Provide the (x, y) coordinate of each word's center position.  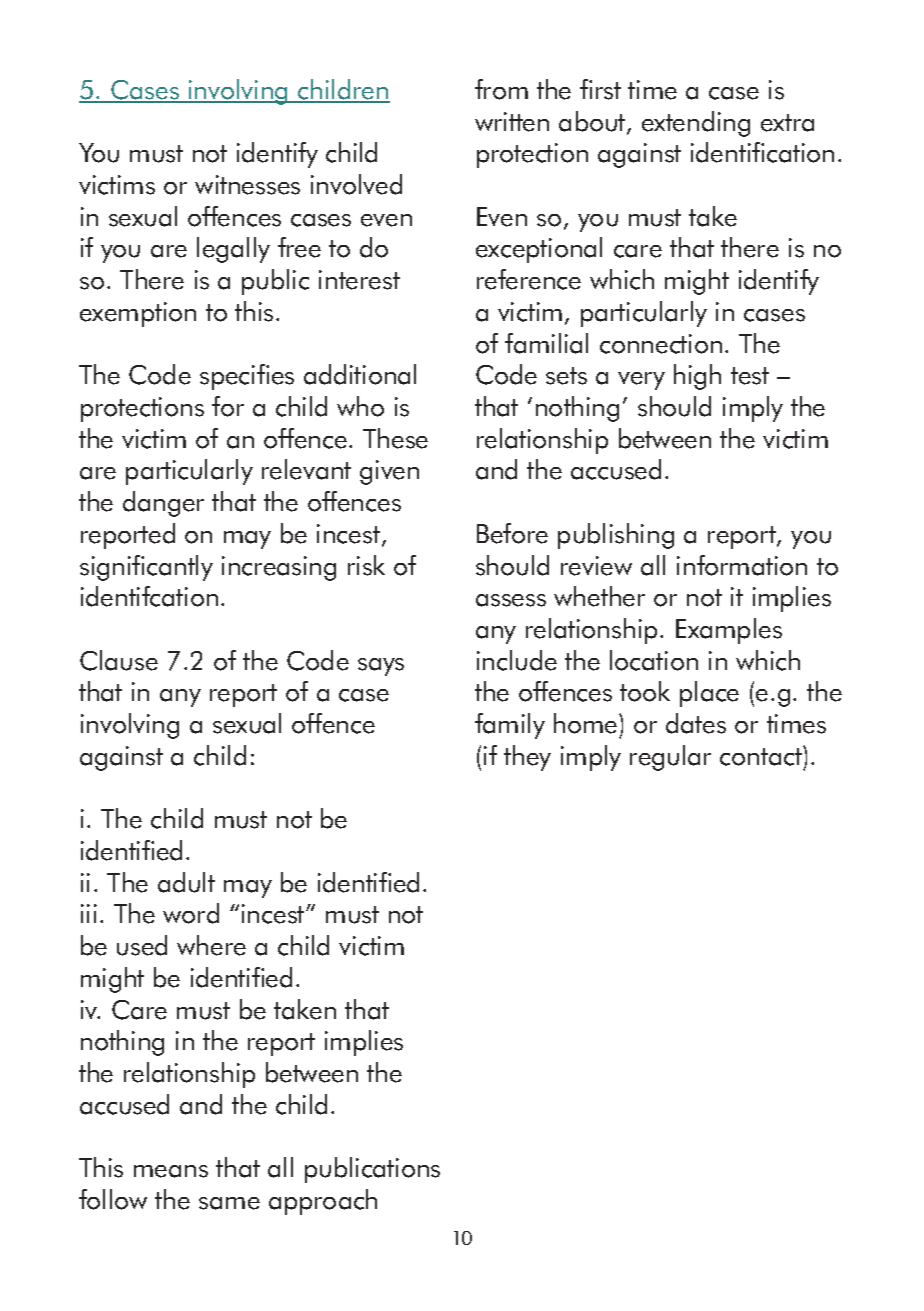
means (171, 1171)
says (381, 667)
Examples (729, 631)
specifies (247, 377)
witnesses (247, 185)
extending (696, 124)
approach (323, 1202)
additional (360, 374)
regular (670, 758)
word (191, 913)
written (512, 122)
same (229, 1203)
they (527, 758)
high (697, 377)
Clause (119, 660)
